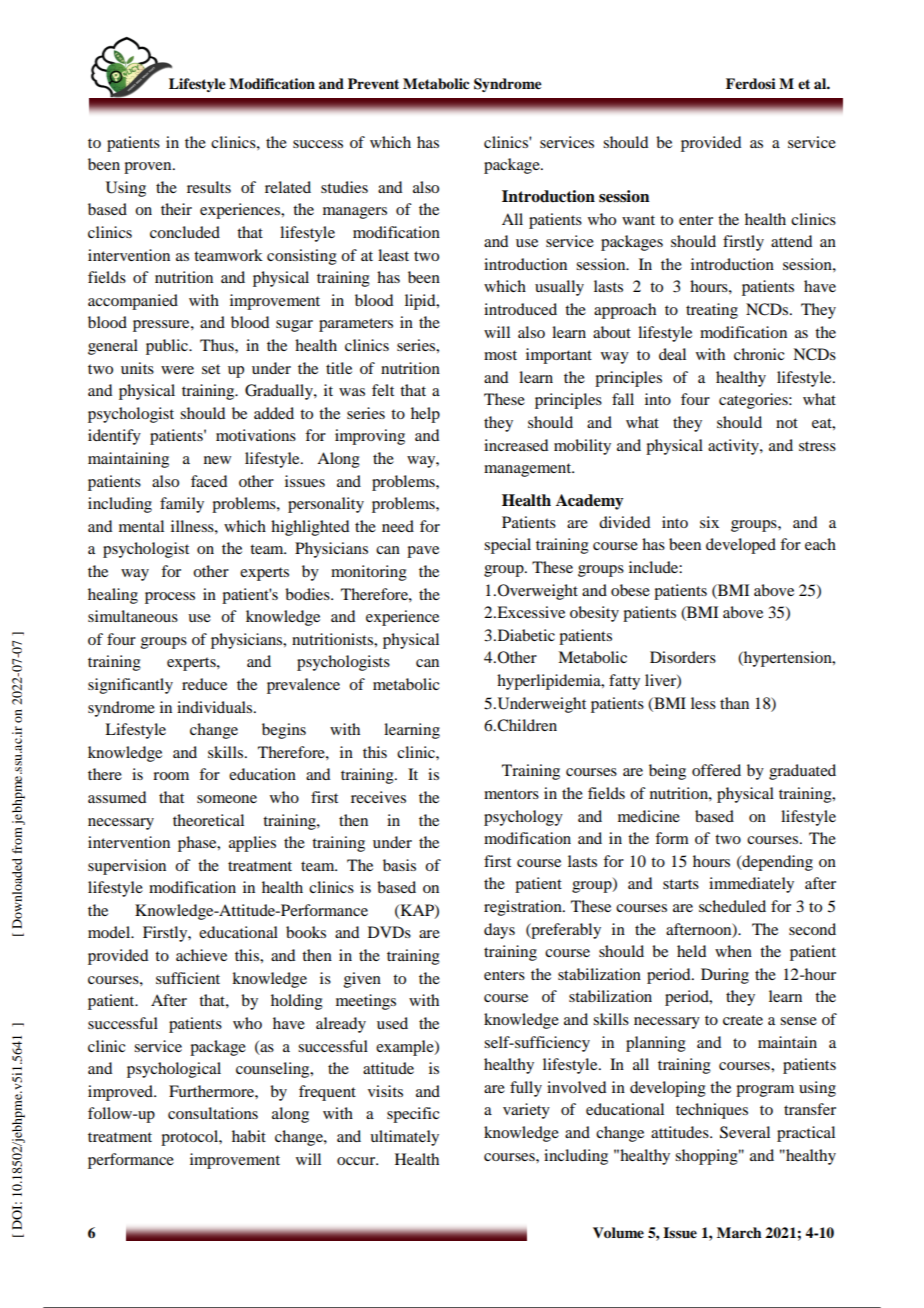 This page has height=1308, width=924. Describe the element at coordinates (499, 931) in the page. I see `days` at that location.
